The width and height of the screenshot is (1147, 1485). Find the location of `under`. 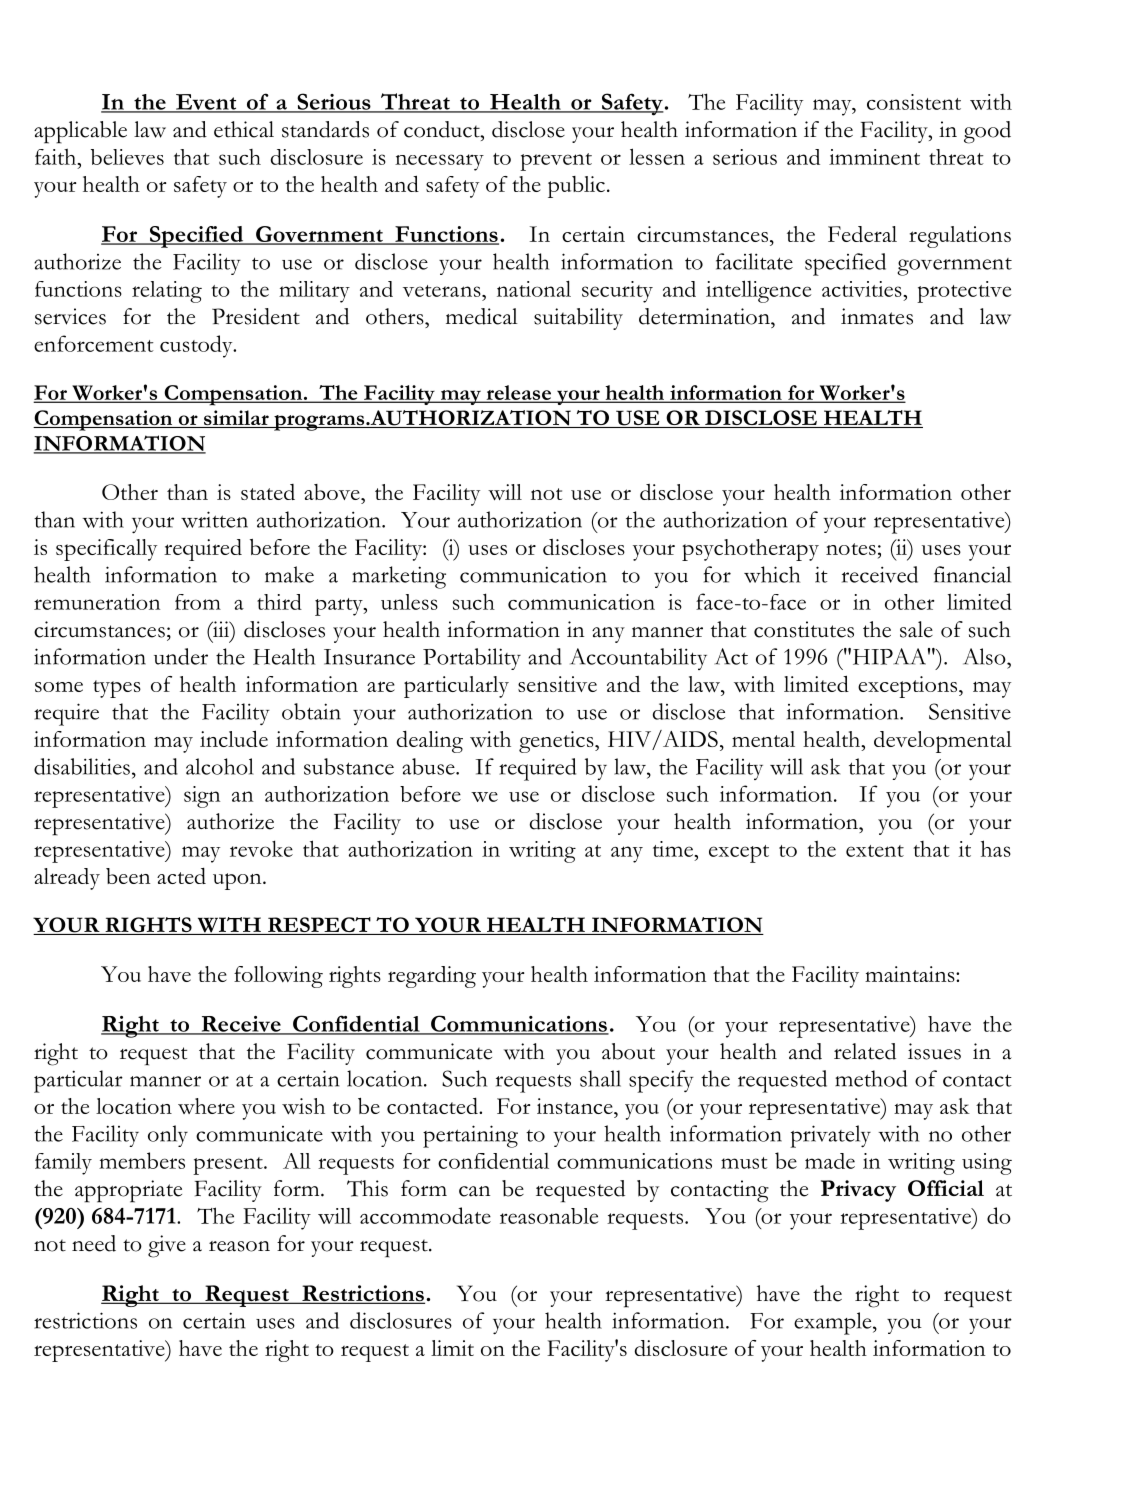

under is located at coordinates (181, 656).
